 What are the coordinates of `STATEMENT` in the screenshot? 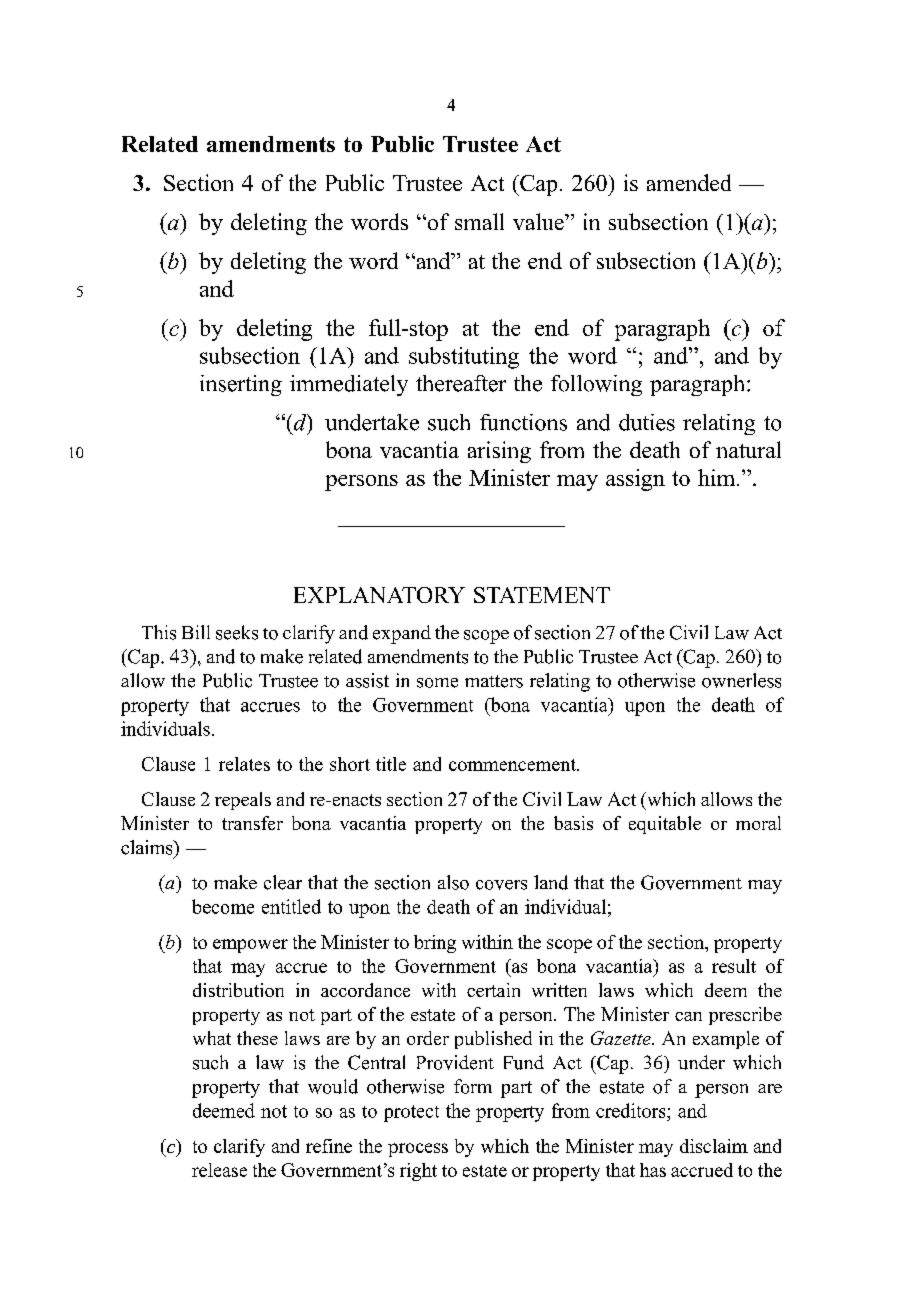 It's located at (542, 595).
